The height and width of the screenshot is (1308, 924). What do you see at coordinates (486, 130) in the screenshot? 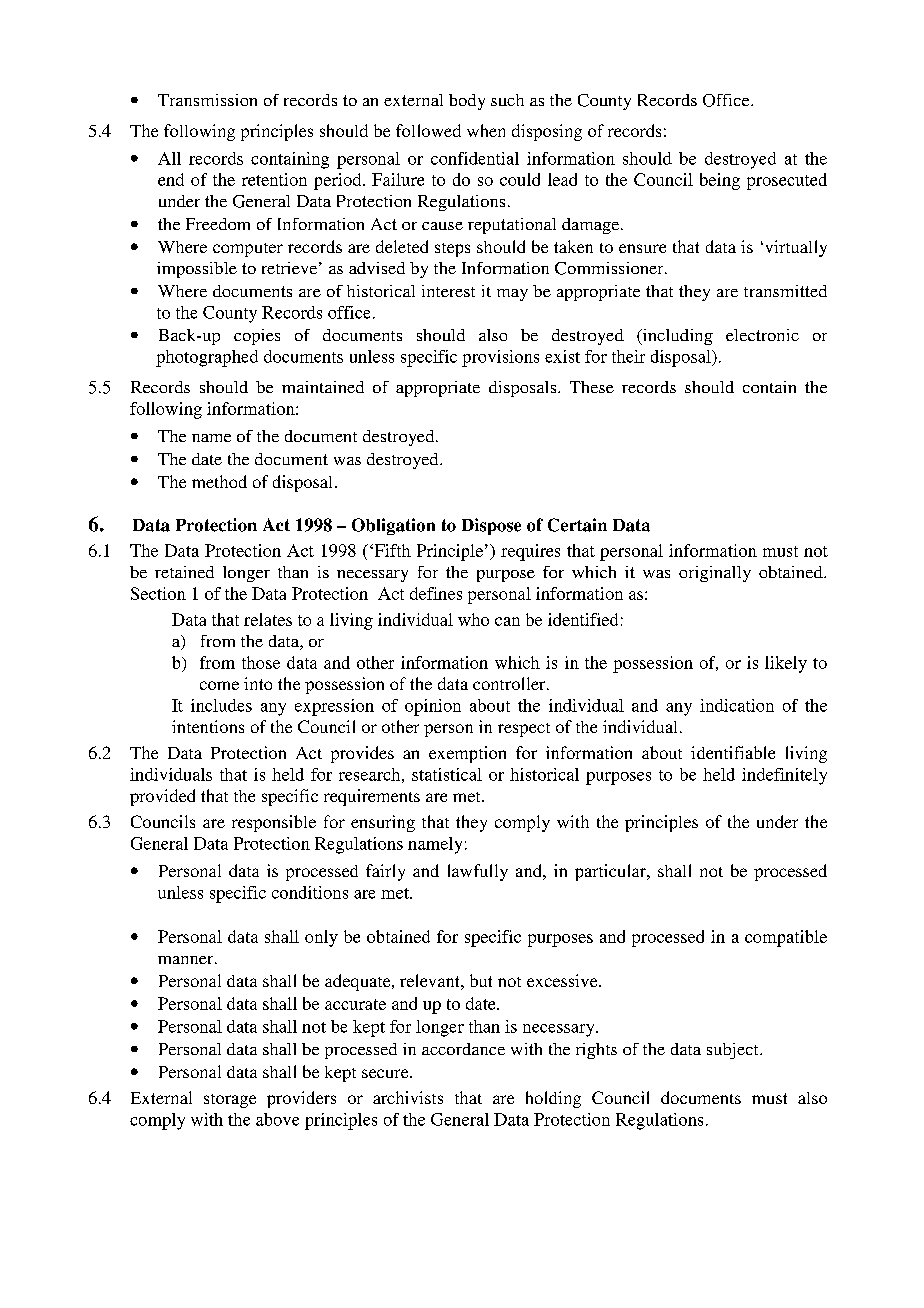
I see `when` at bounding box center [486, 130].
